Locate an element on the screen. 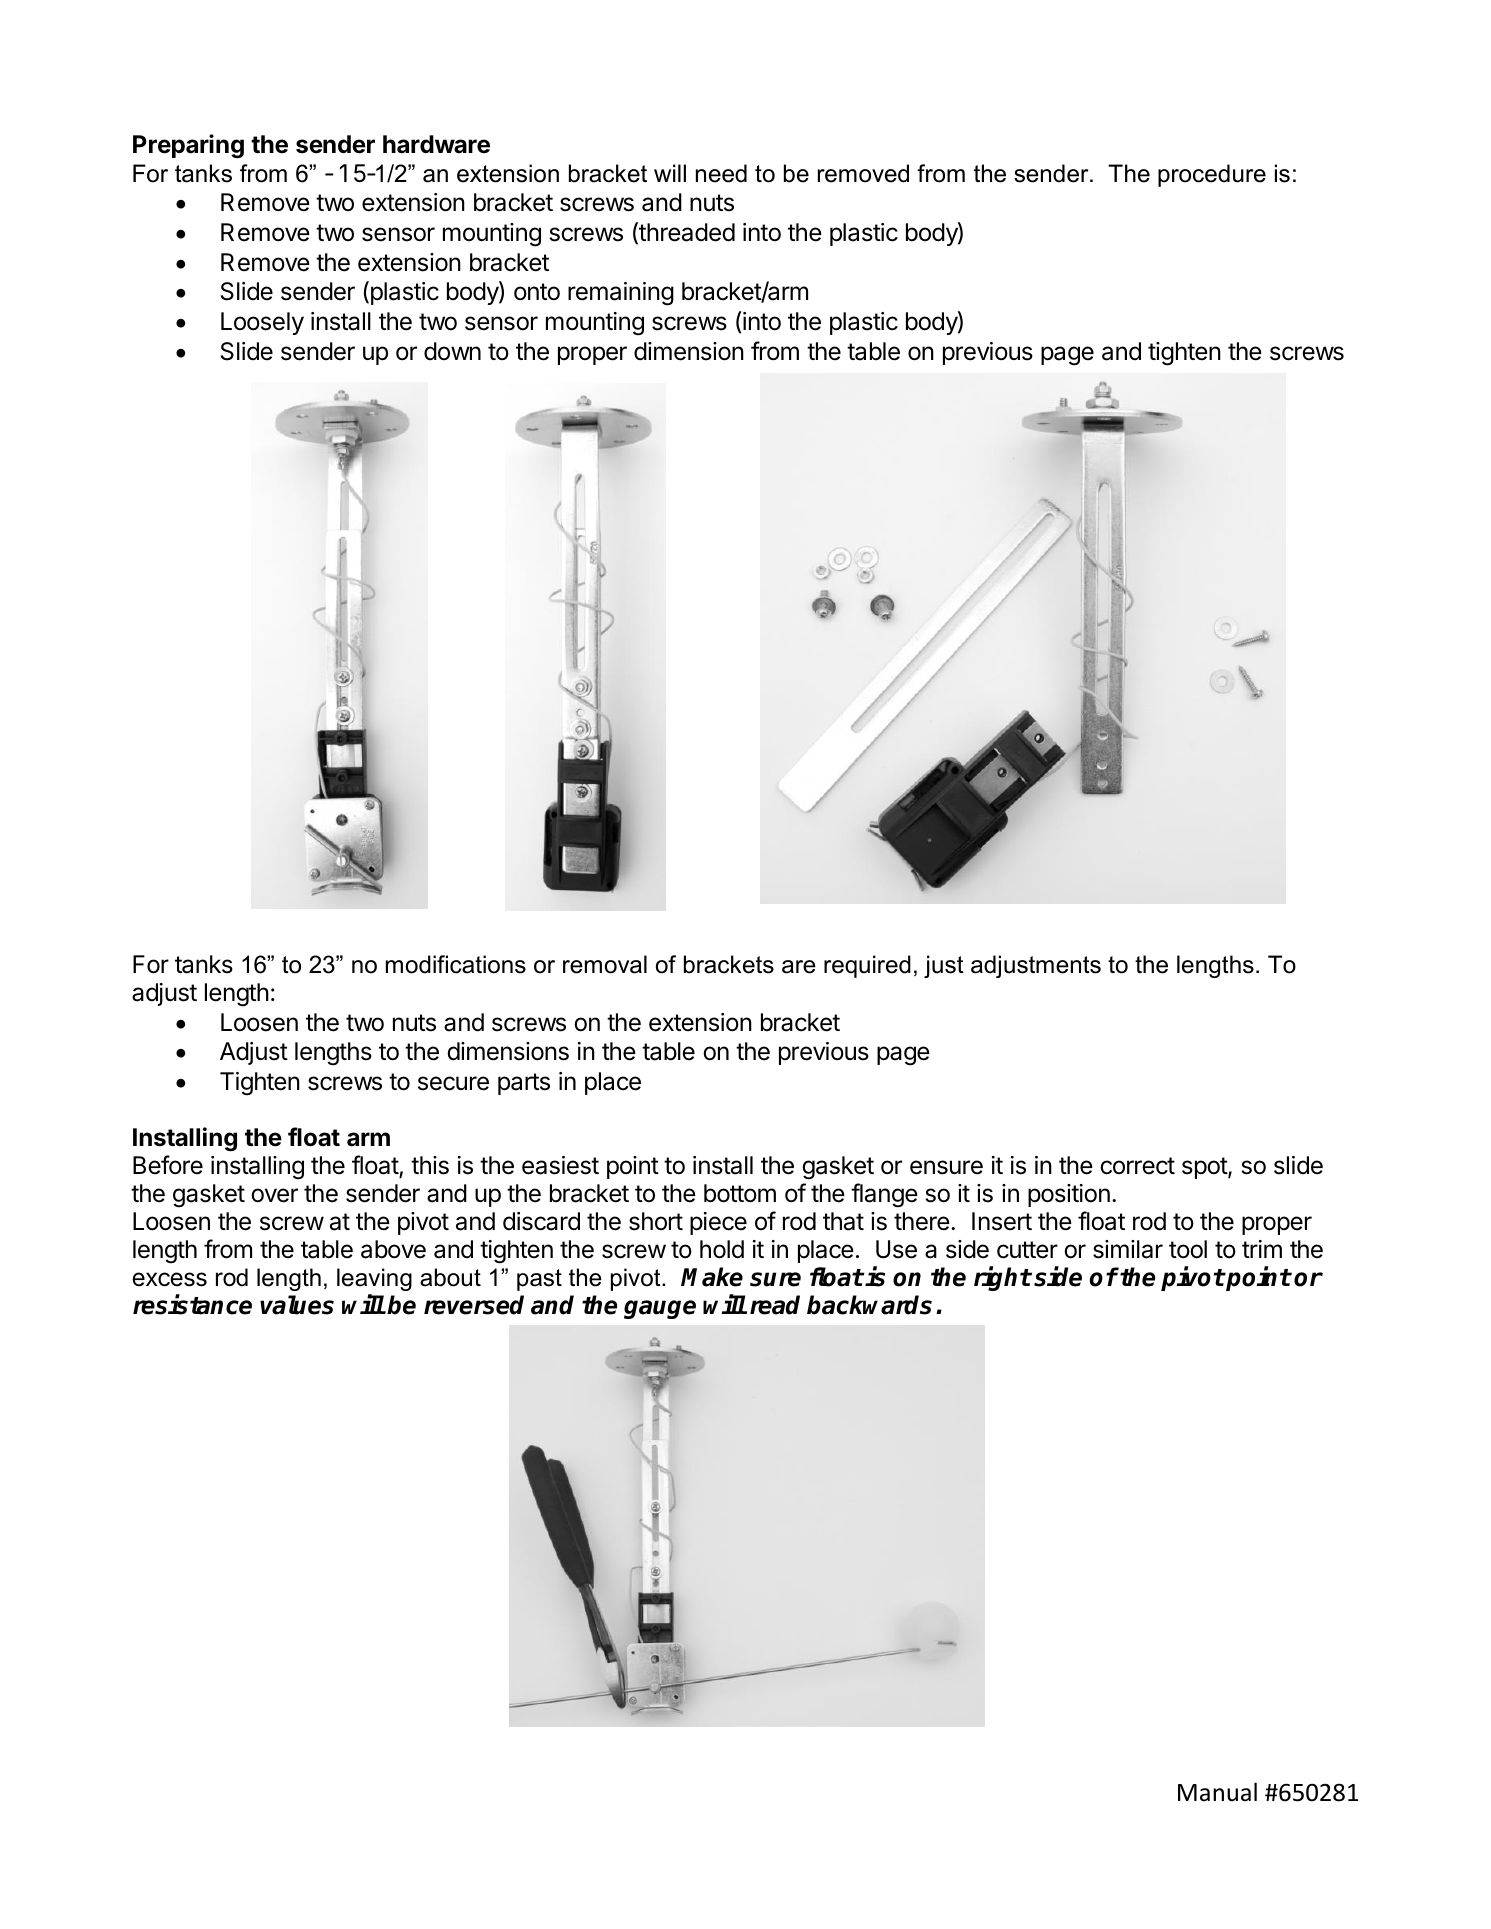  piece is located at coordinates (718, 1223).
